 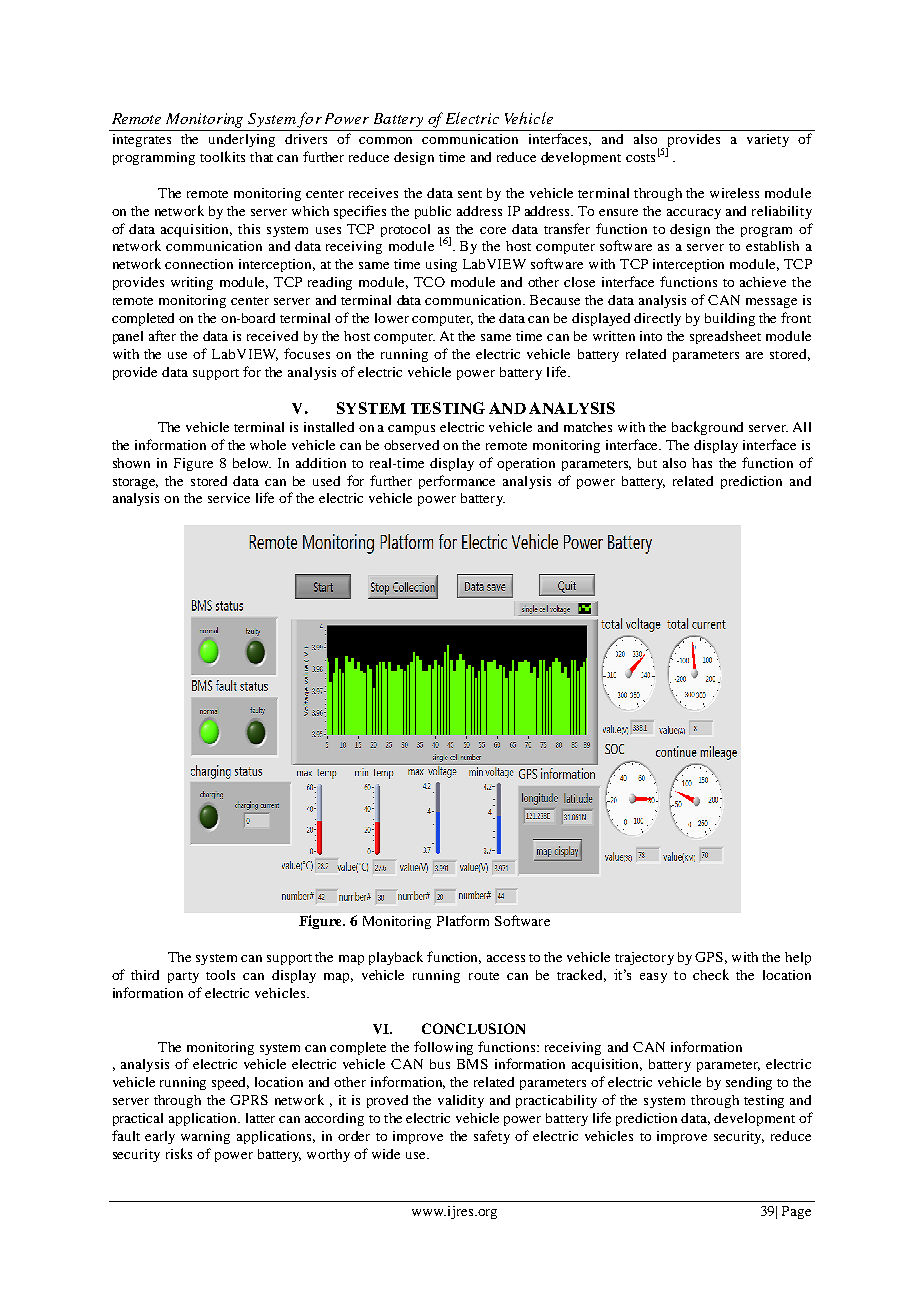 I want to click on safety, so click(x=492, y=1137).
